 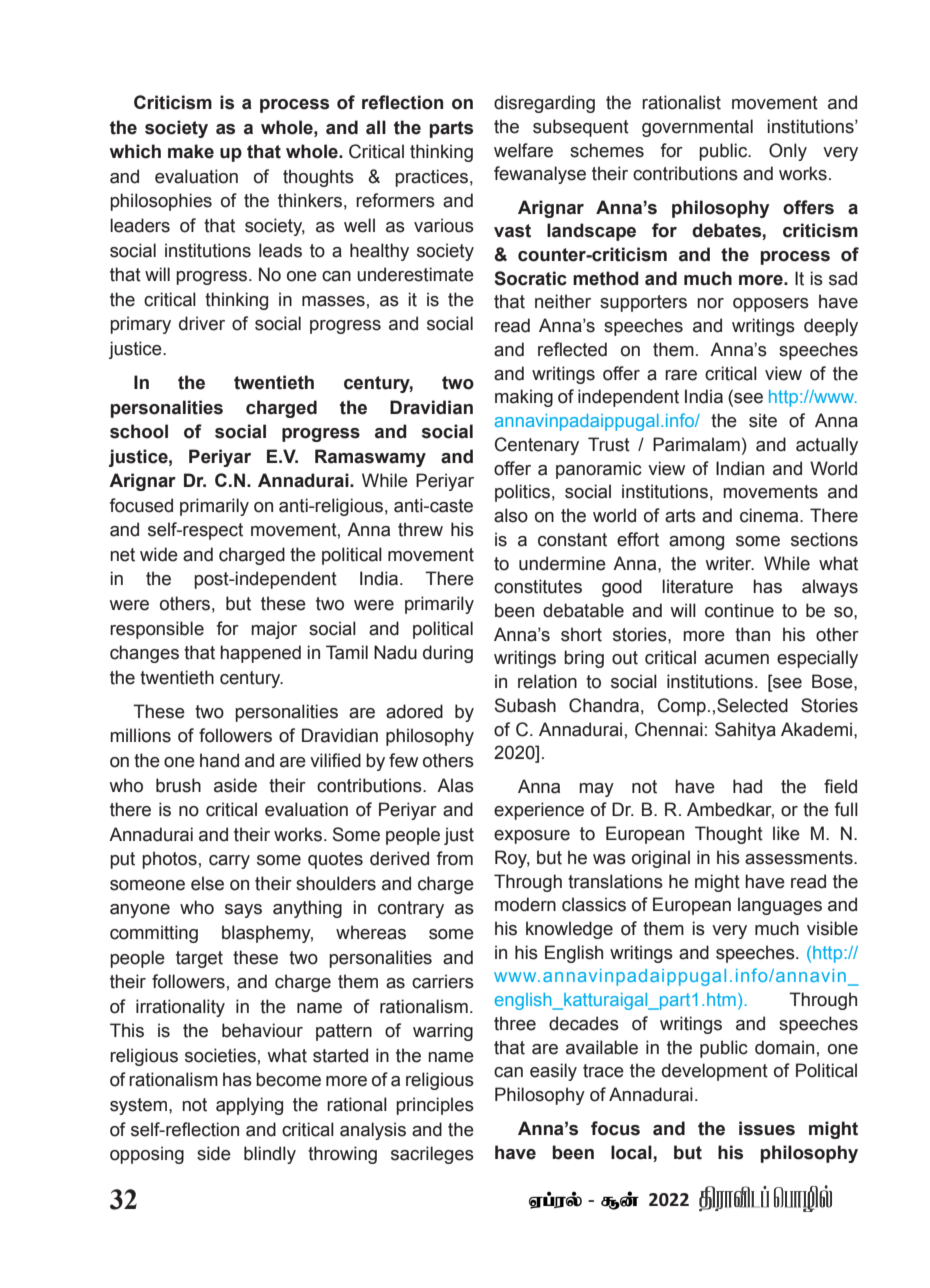 I want to click on issues, so click(x=767, y=1128).
